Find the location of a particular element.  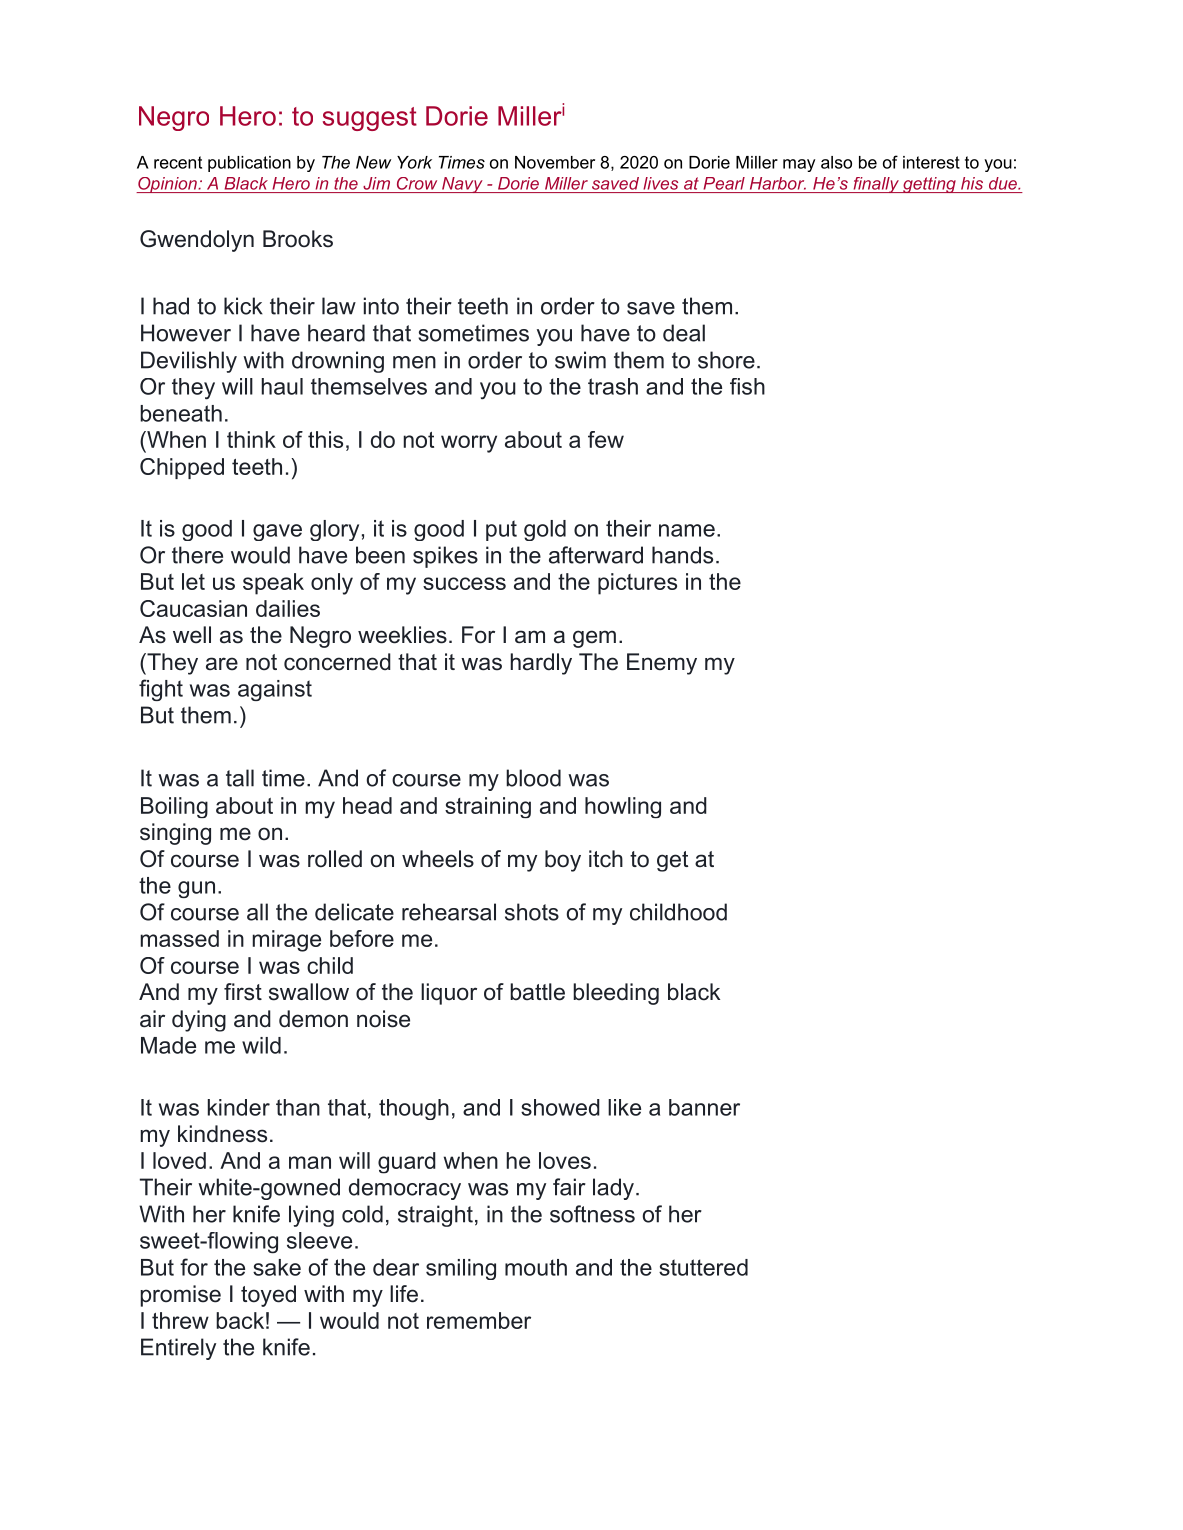

few is located at coordinates (606, 439).
